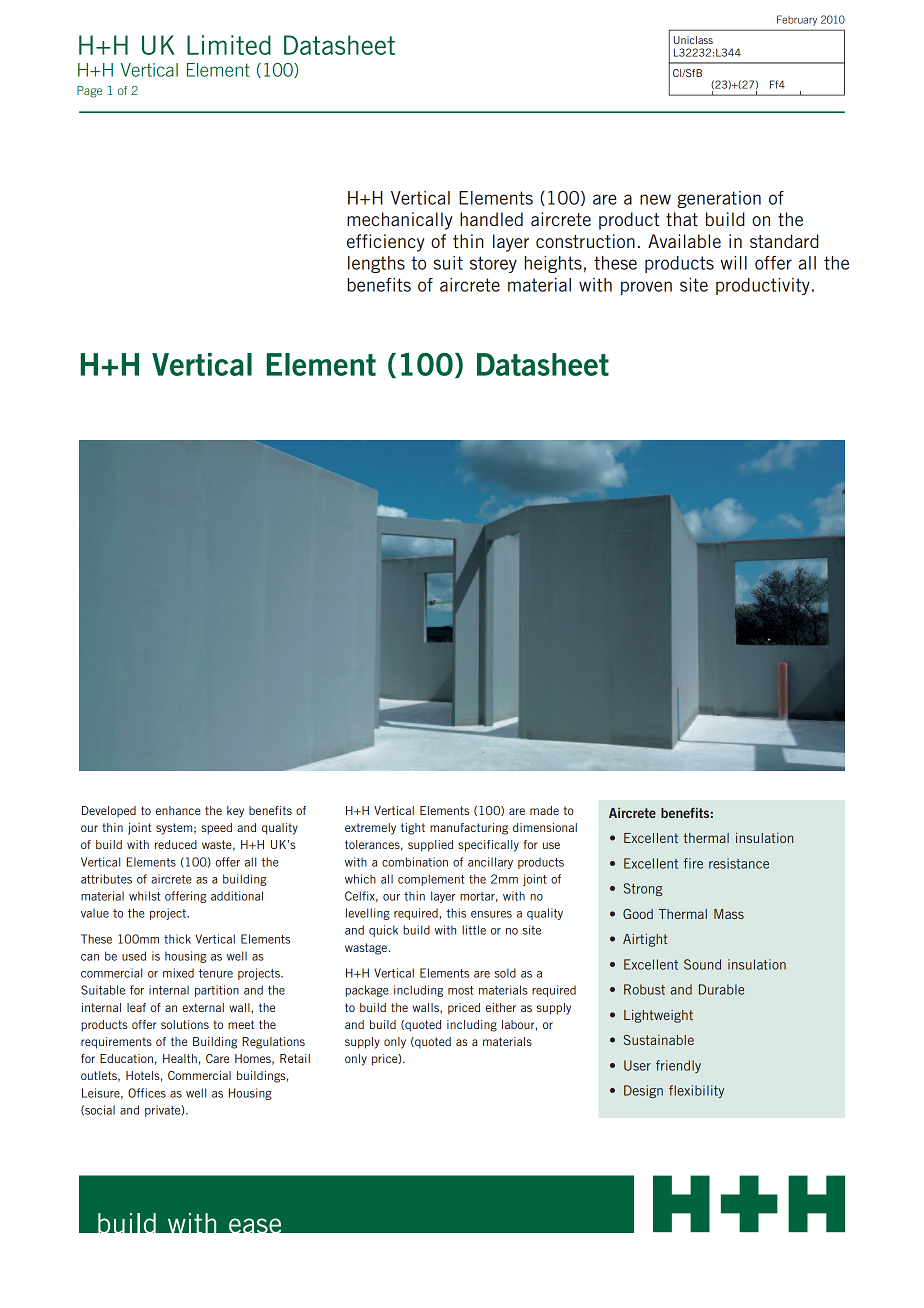 The image size is (924, 1308). Describe the element at coordinates (646, 288) in the image. I see `proven` at that location.
